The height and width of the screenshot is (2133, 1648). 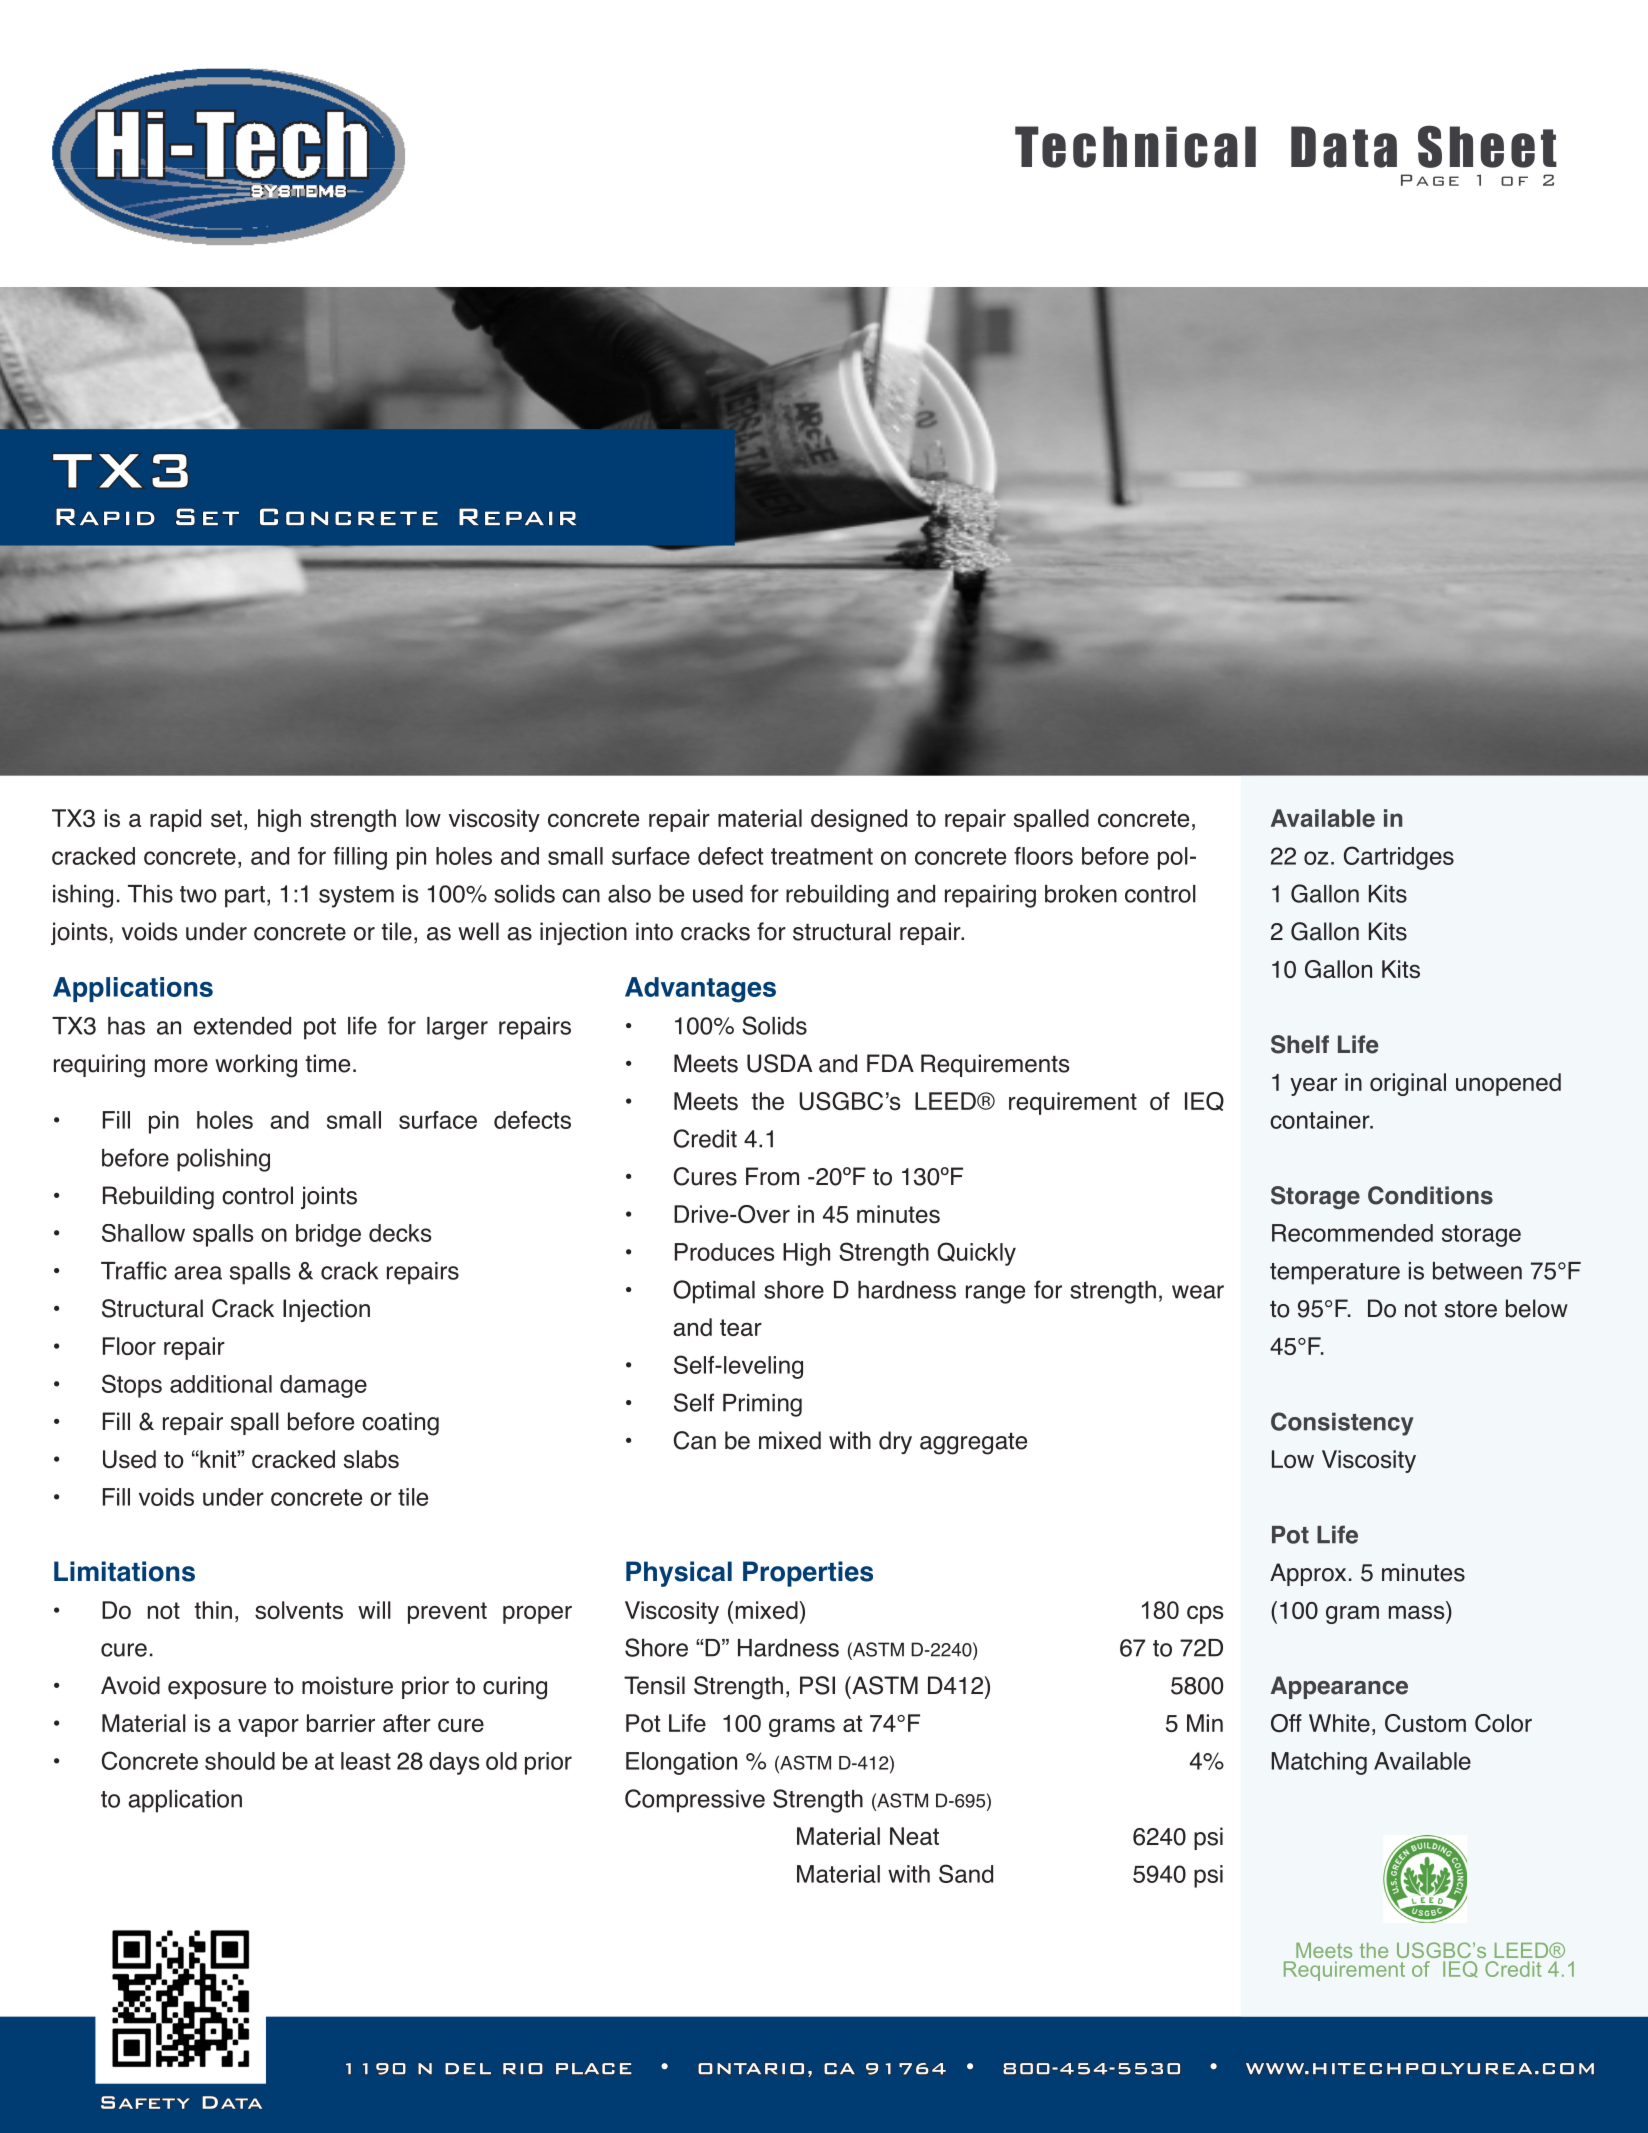 I want to click on Sheet, so click(x=1487, y=146).
